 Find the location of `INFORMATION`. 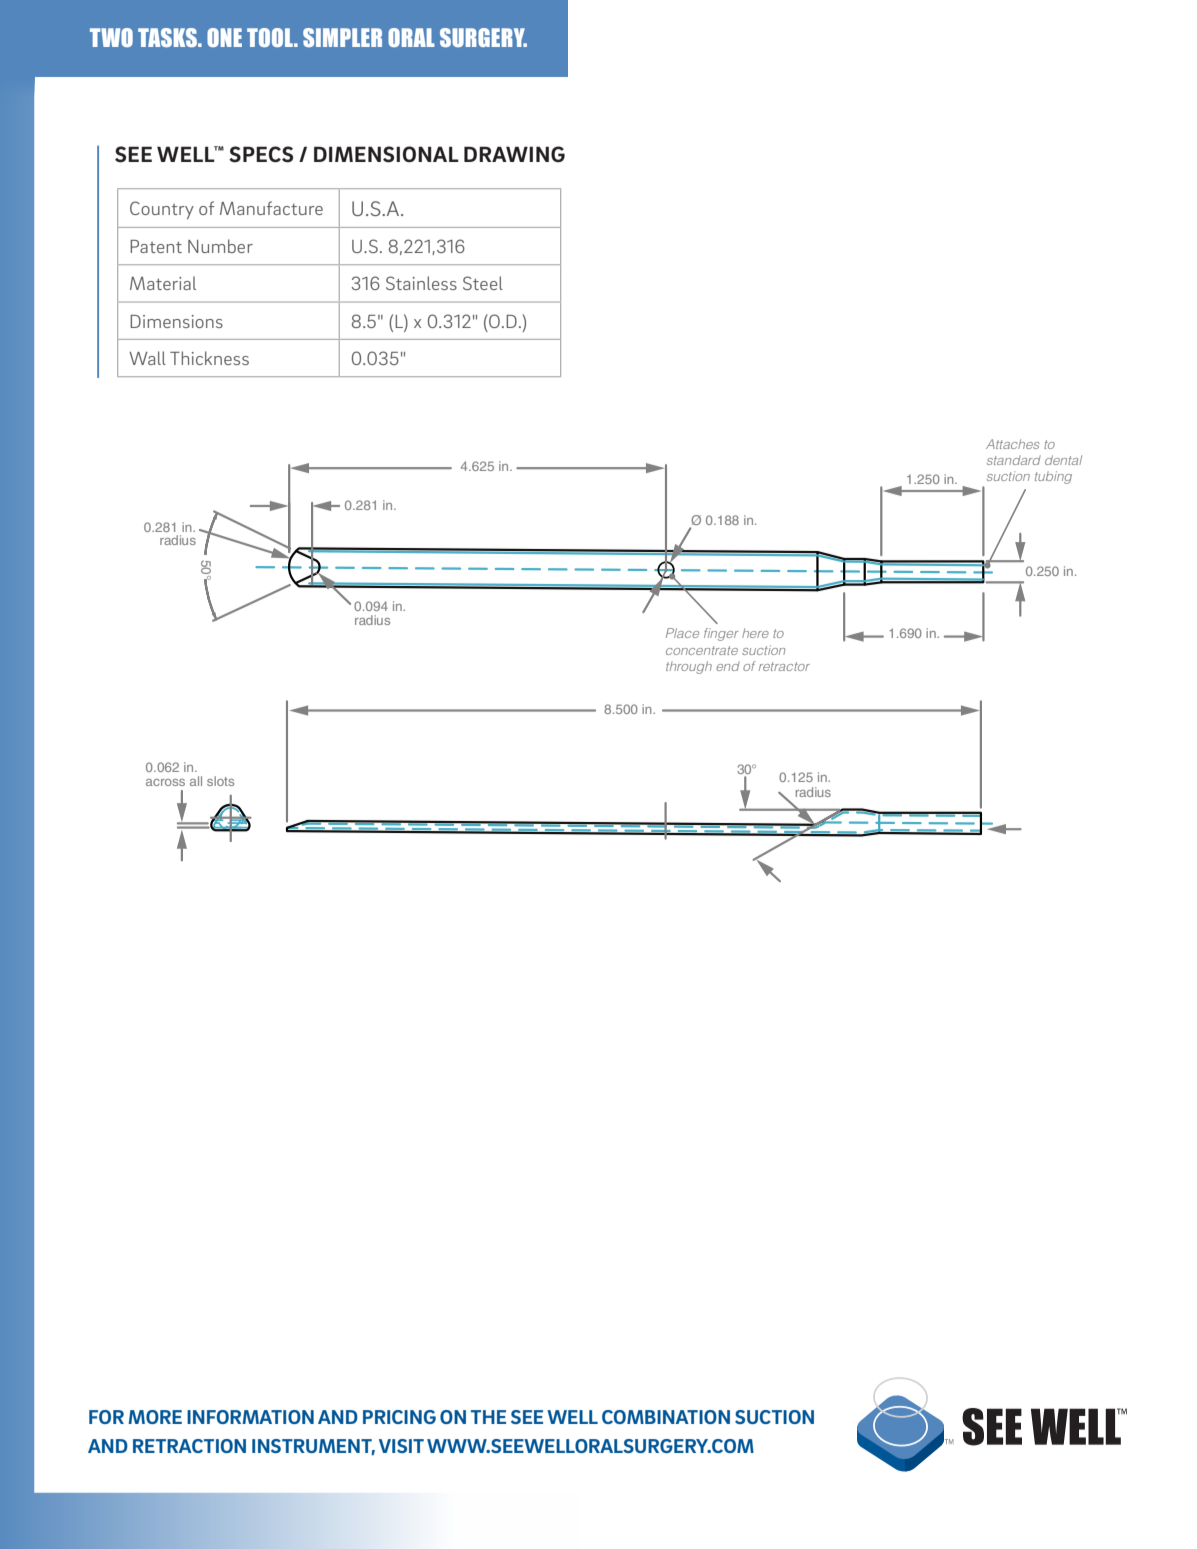

INFORMATION is located at coordinates (250, 1417).
